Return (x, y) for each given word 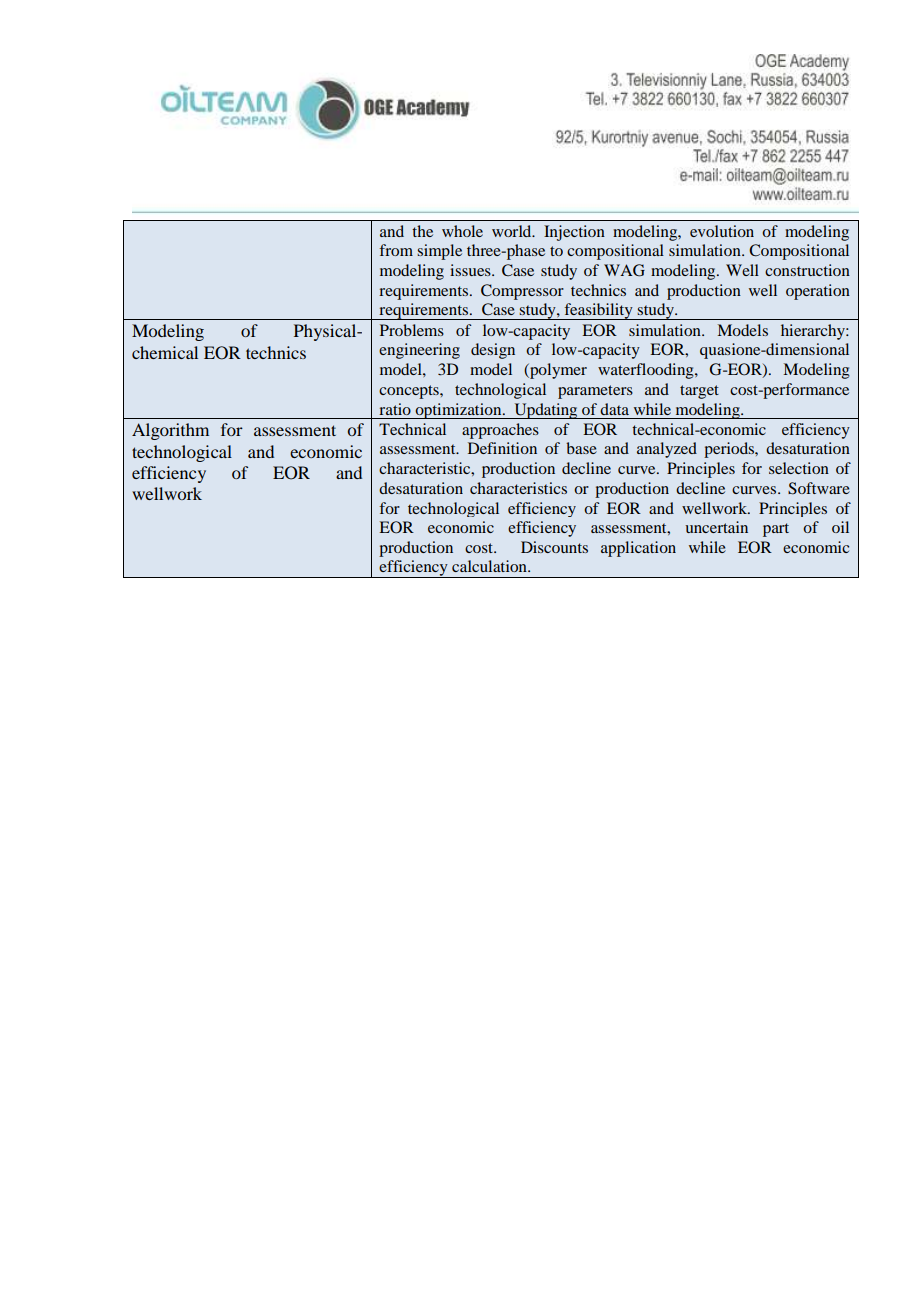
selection (799, 468)
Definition (502, 448)
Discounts (554, 547)
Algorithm (170, 431)
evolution (722, 231)
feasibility (599, 311)
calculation (490, 566)
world (513, 231)
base (581, 448)
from (396, 250)
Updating (546, 411)
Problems (412, 330)
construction (807, 270)
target (699, 392)
